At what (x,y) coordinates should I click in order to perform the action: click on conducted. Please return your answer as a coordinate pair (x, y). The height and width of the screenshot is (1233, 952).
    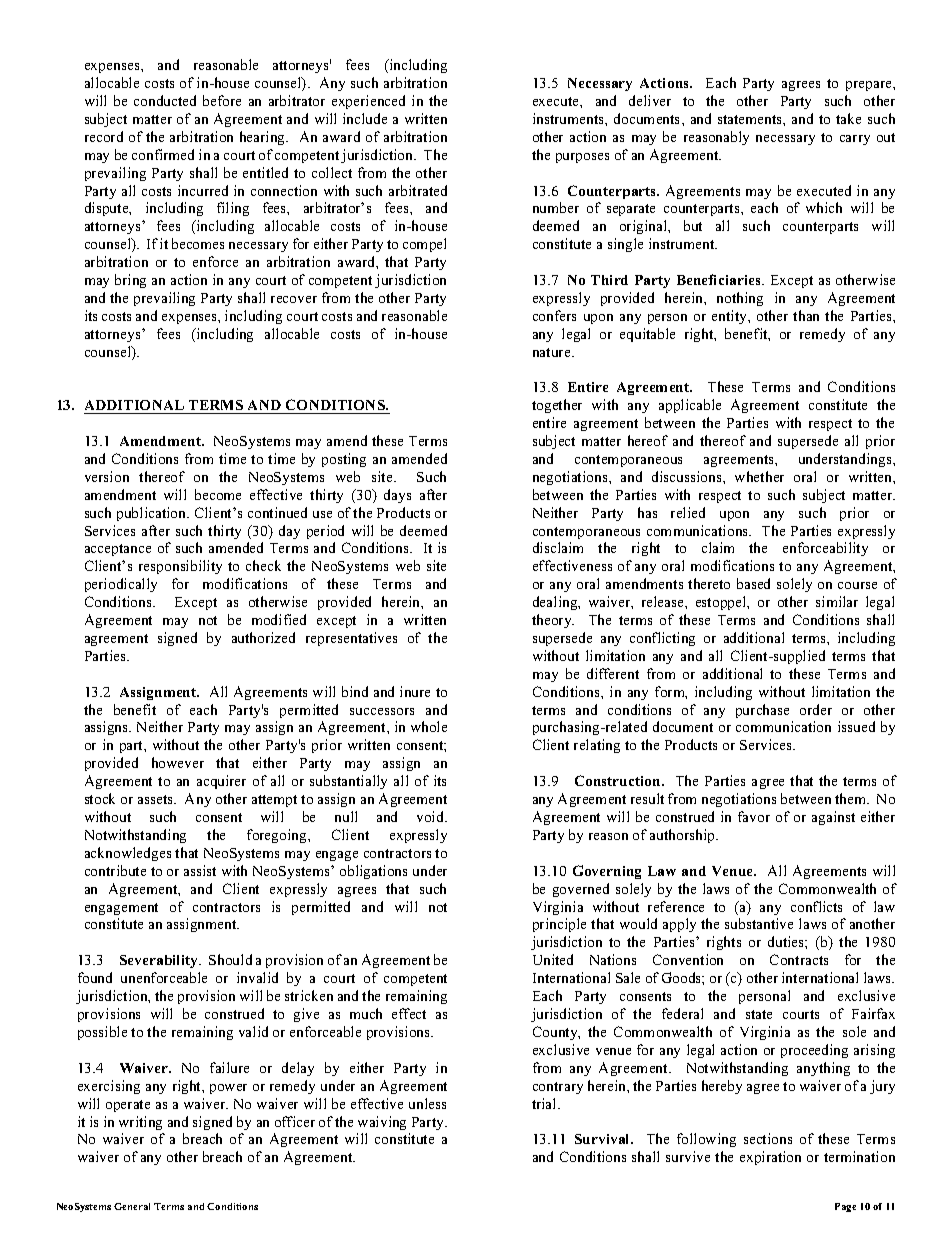
    Looking at the image, I should click on (165, 100).
